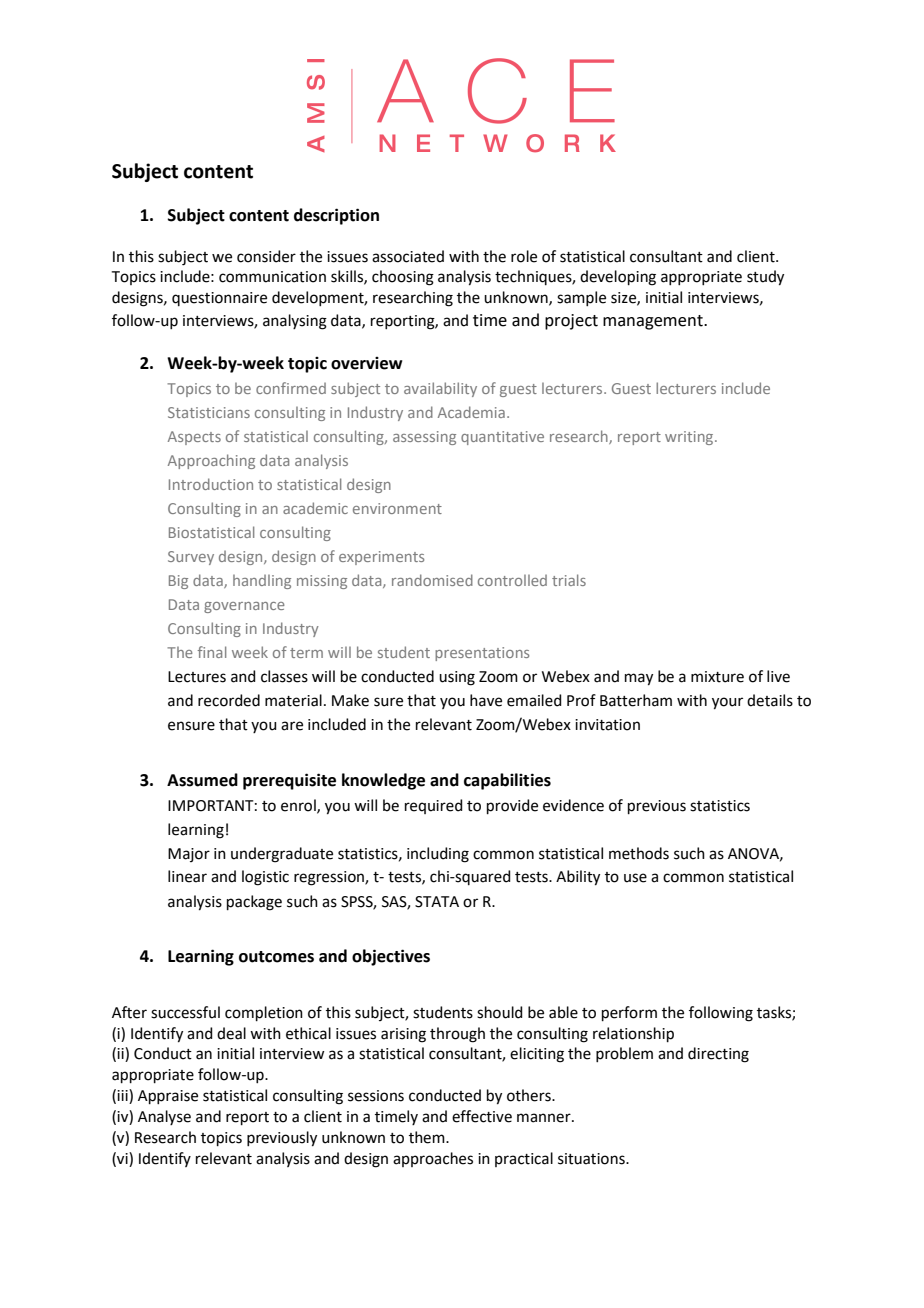 The width and height of the image is (924, 1308). What do you see at coordinates (718, 1055) in the image?
I see `directing` at bounding box center [718, 1055].
